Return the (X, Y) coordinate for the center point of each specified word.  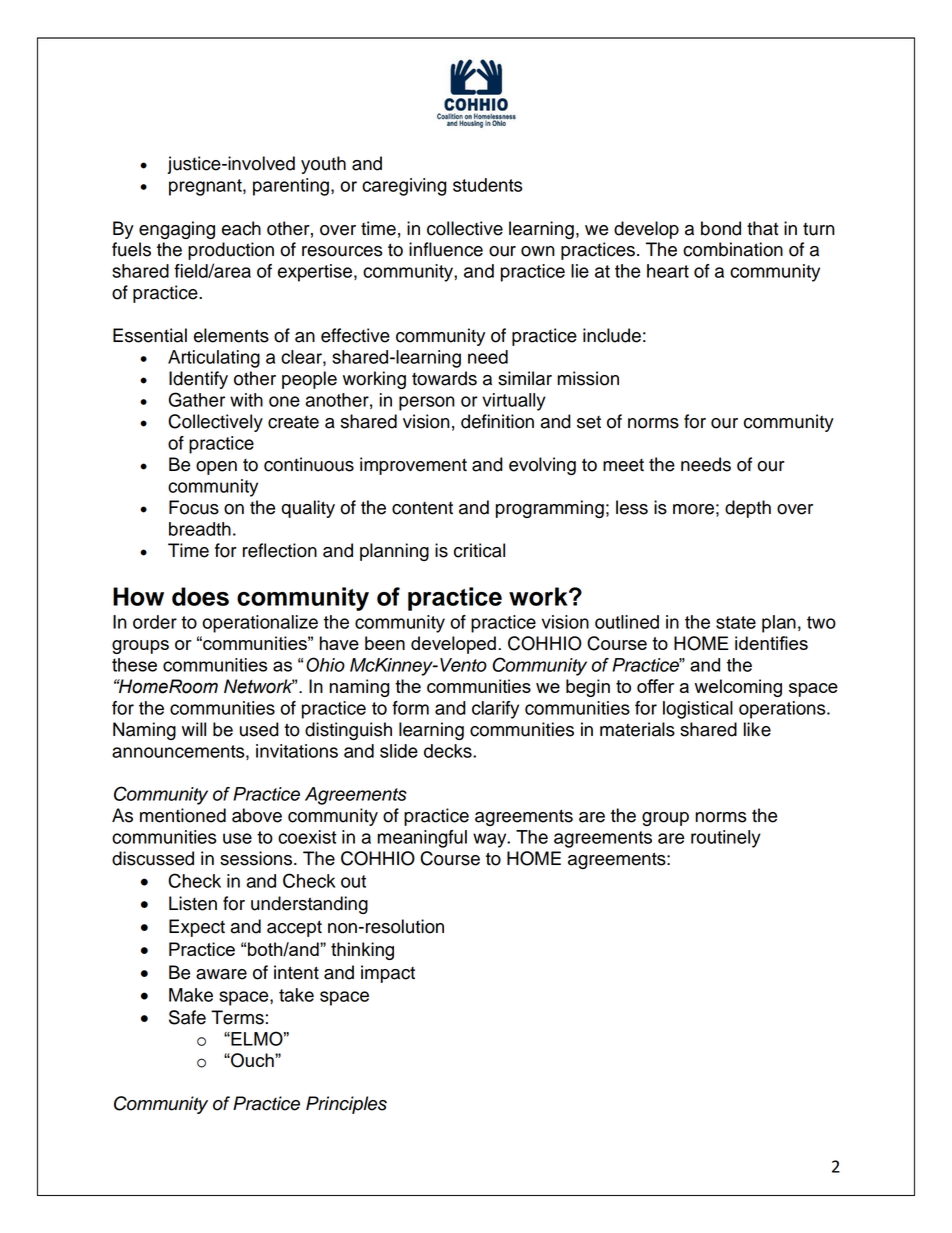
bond (721, 228)
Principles (346, 1105)
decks (449, 751)
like (757, 729)
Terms (237, 1017)
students (487, 185)
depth (748, 509)
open (216, 468)
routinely (726, 839)
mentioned (183, 815)
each (241, 228)
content (422, 508)
